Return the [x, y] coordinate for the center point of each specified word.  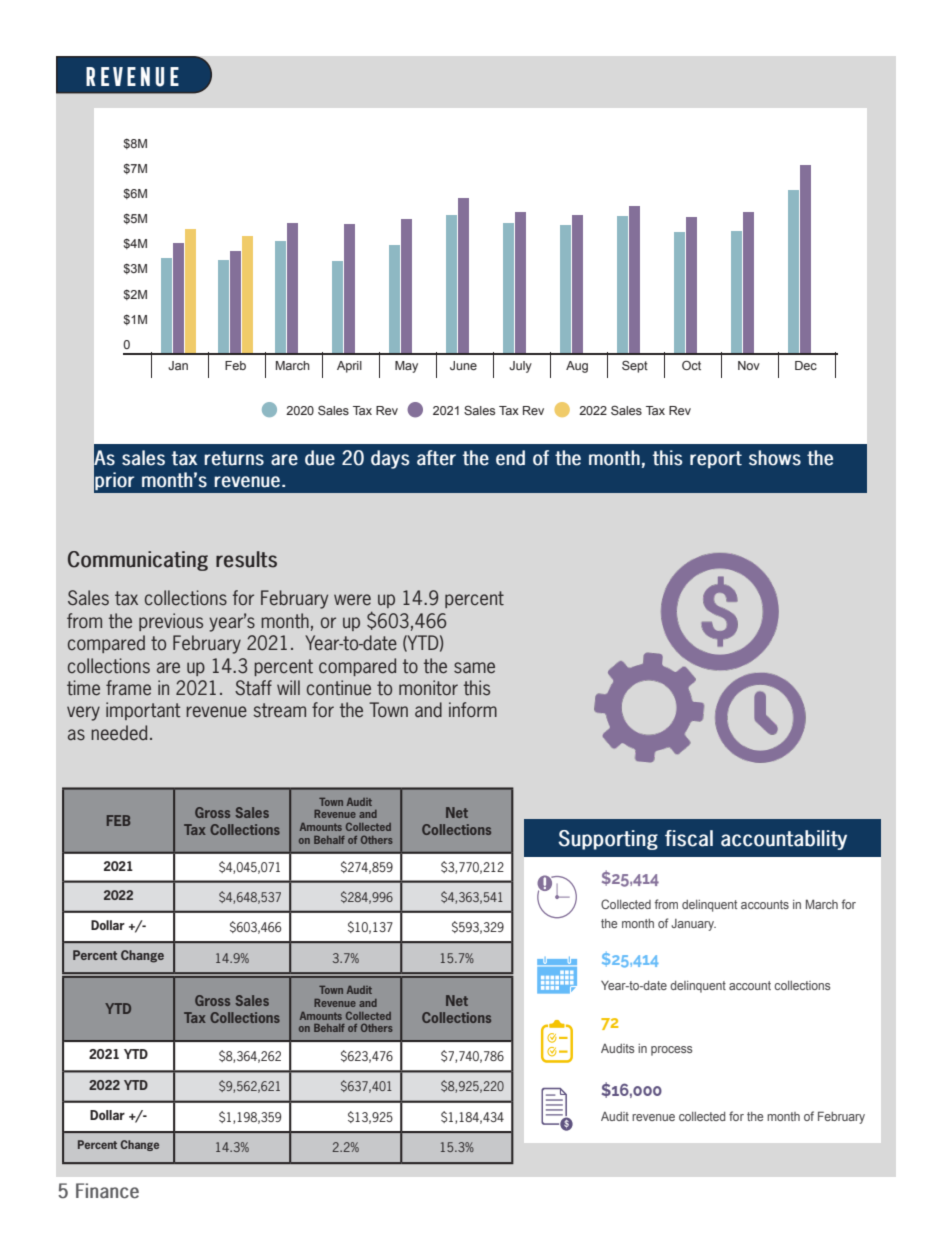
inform [473, 709]
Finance [107, 1191]
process [671, 1051]
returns [234, 458]
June [463, 365]
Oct [691, 365]
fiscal [689, 838]
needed [119, 733]
